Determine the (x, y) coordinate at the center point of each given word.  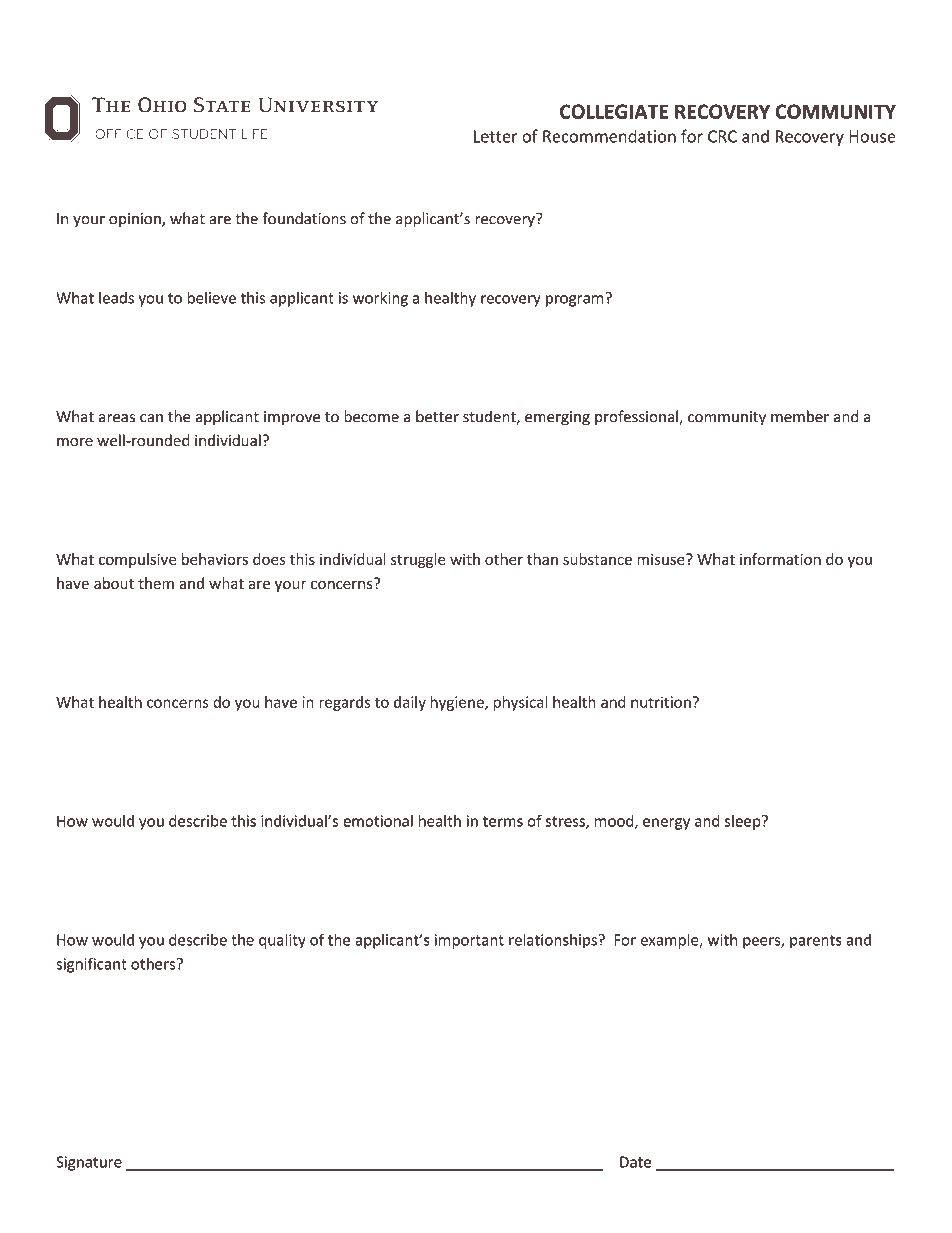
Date (635, 1162)
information (780, 559)
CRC (722, 136)
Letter (495, 136)
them (156, 583)
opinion (136, 220)
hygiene (458, 703)
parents (816, 942)
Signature (89, 1163)
